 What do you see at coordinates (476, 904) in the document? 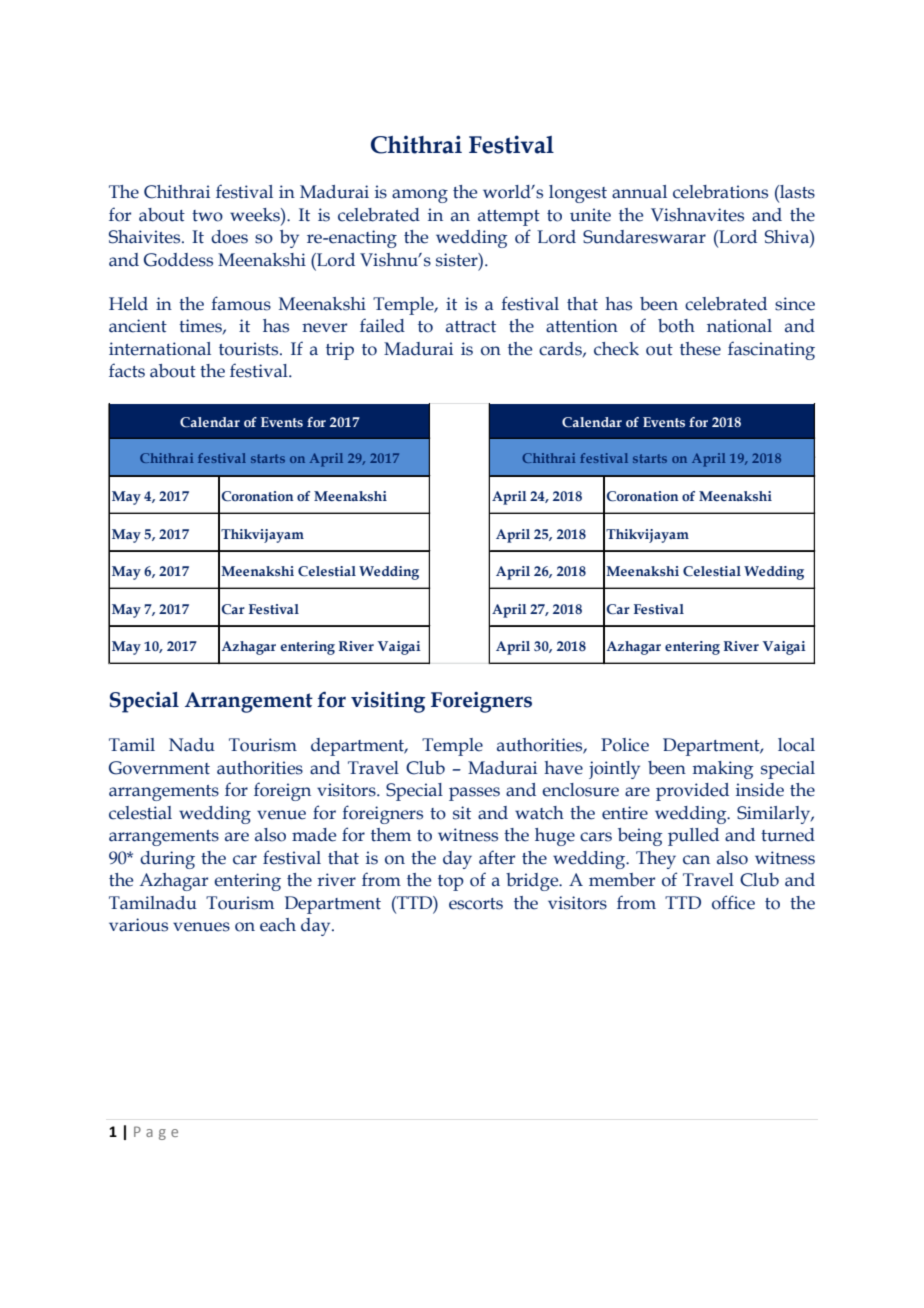
I see `escorts` at bounding box center [476, 904].
